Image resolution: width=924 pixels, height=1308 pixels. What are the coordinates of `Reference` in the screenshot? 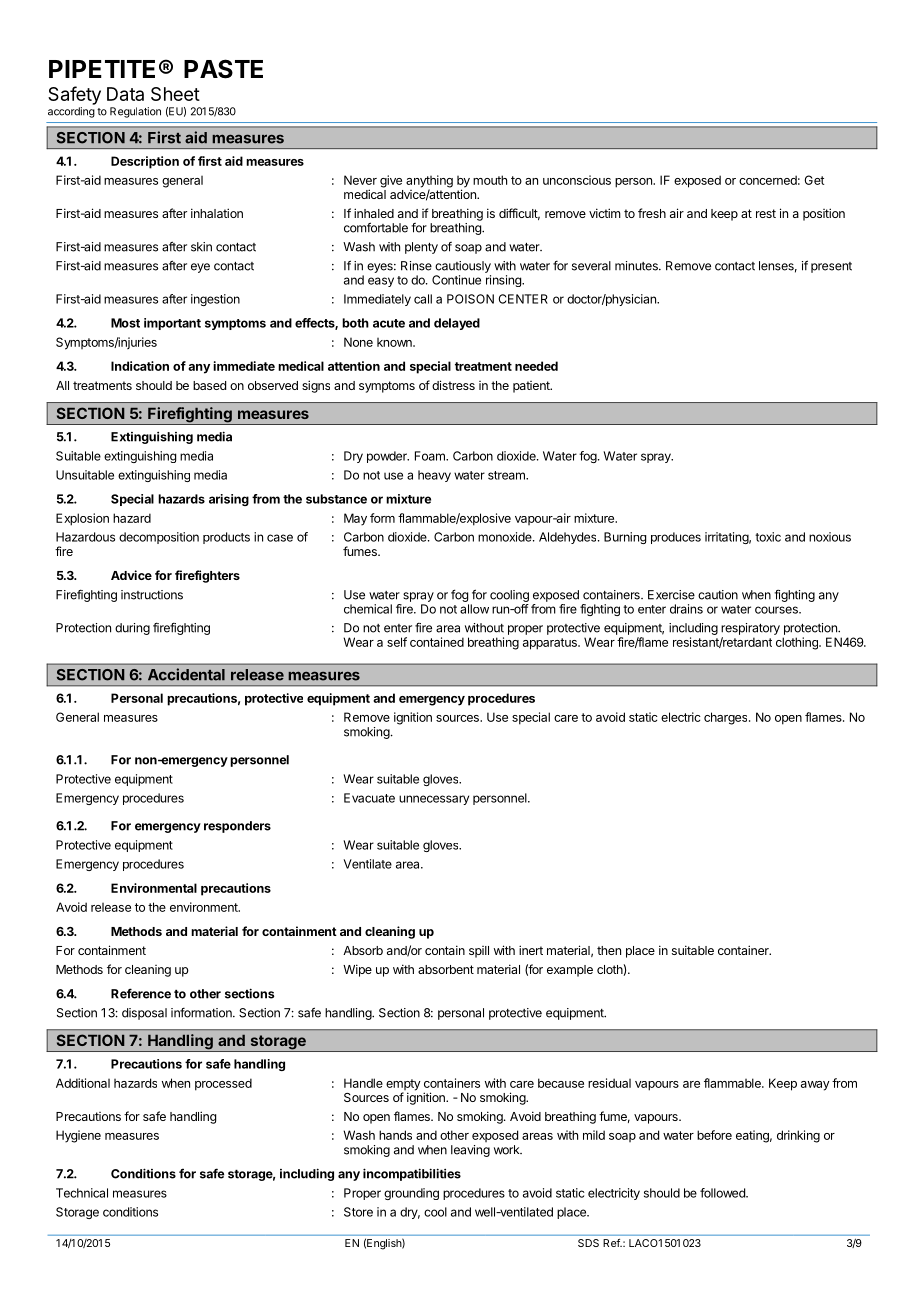 It's located at (141, 993).
